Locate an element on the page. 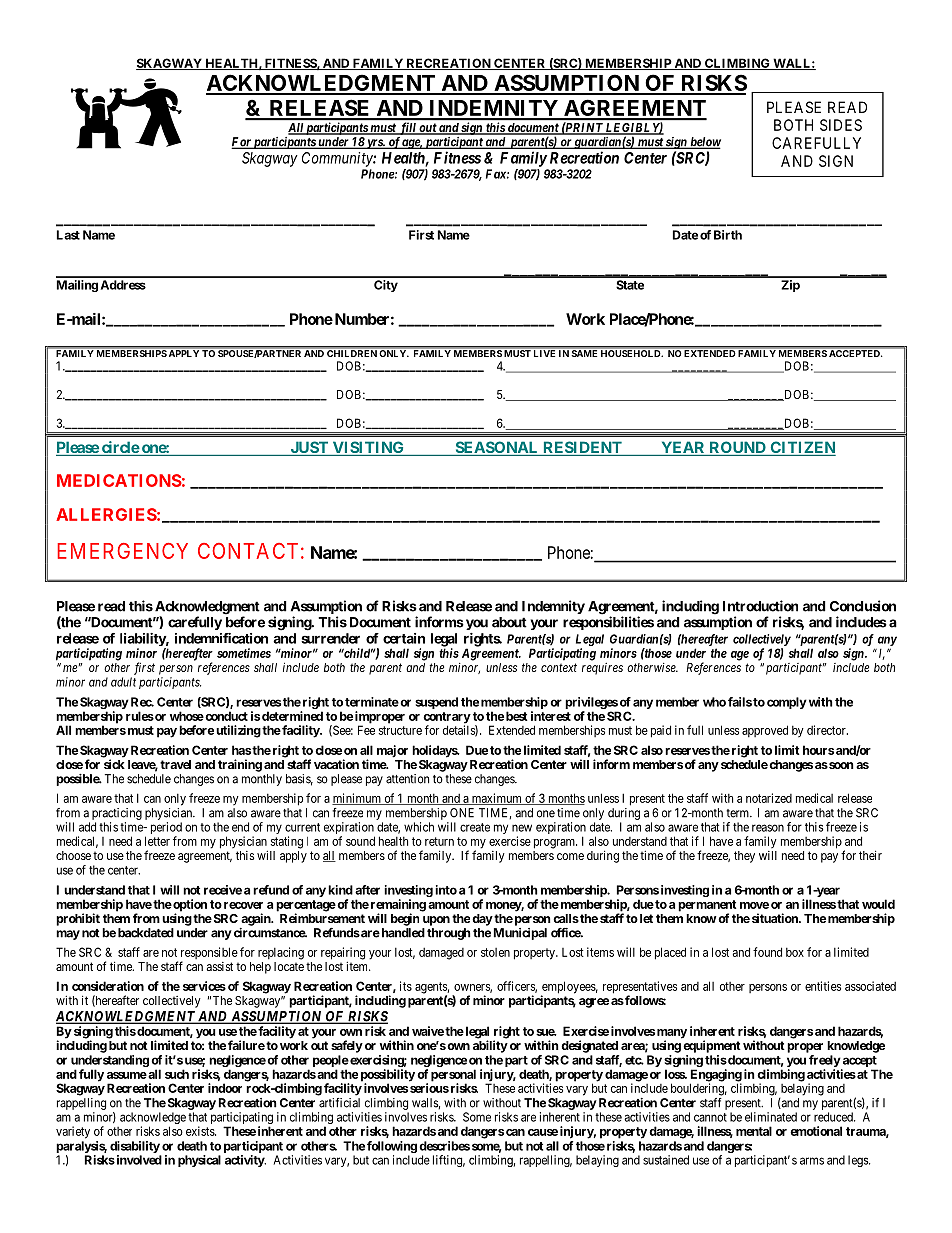 Image resolution: width=952 pixels, height=1233 pixels. Last is located at coordinates (68, 235).
